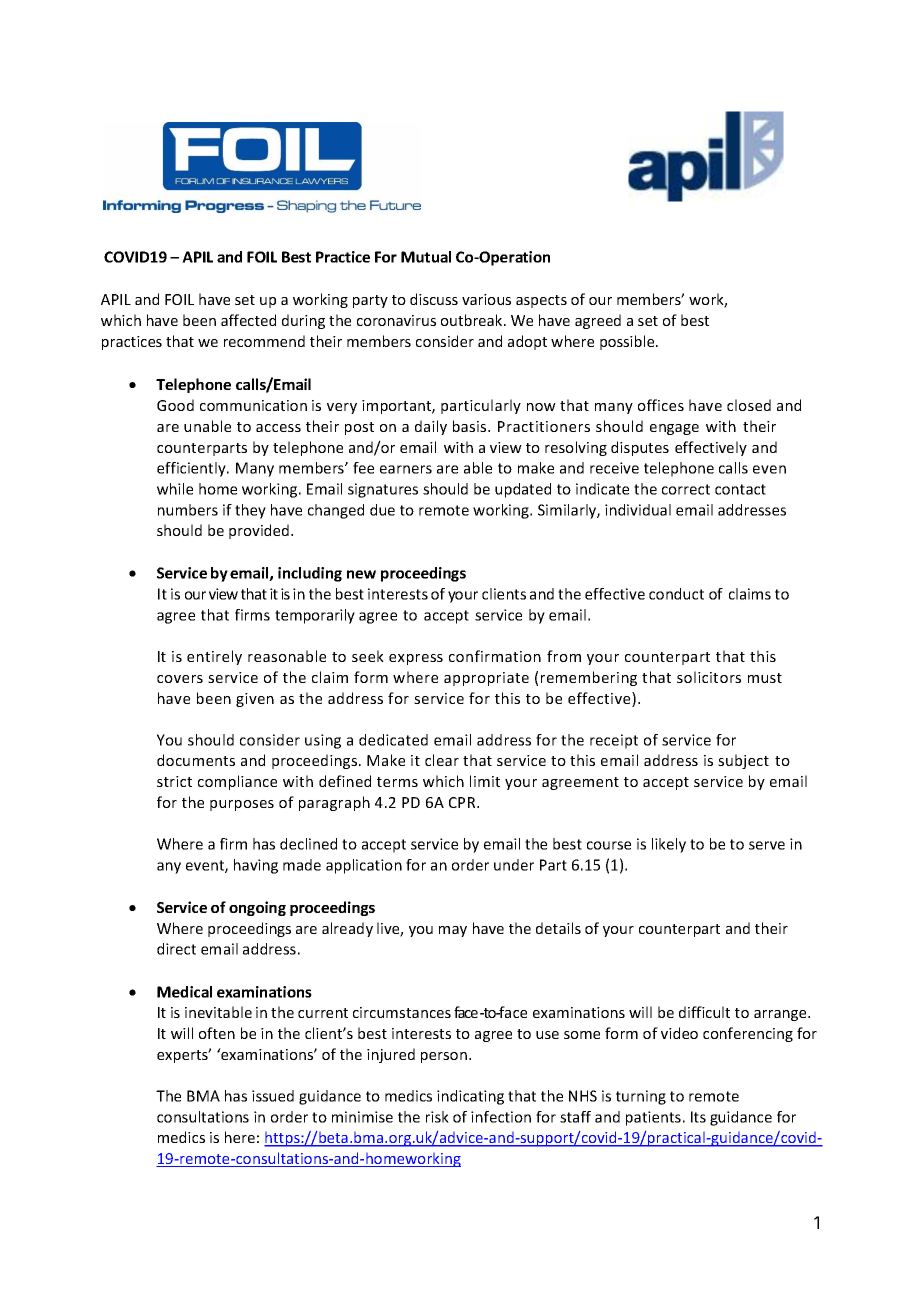  What do you see at coordinates (628, 342) in the image?
I see `possible` at bounding box center [628, 342].
